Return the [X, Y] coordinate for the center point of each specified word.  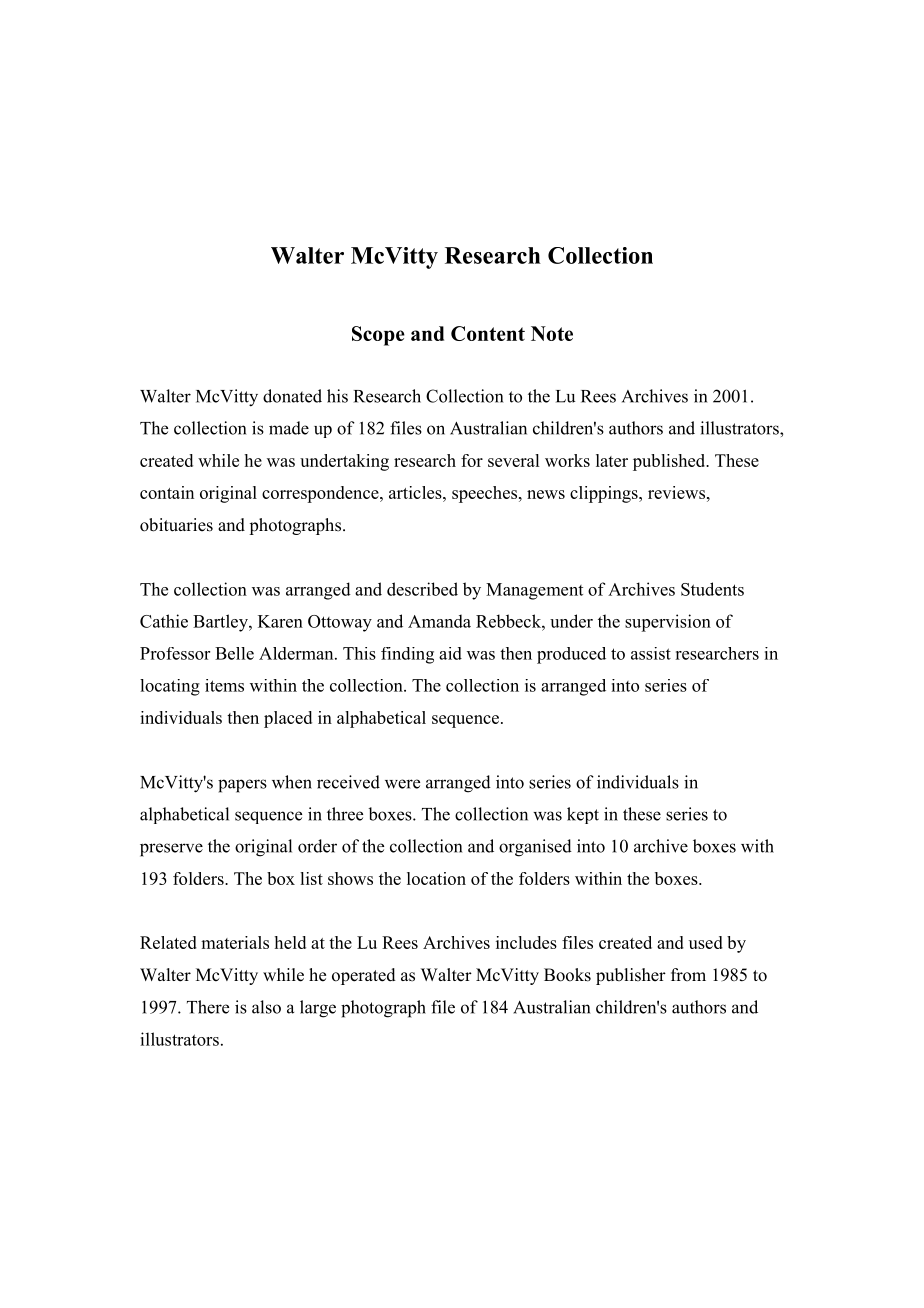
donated [292, 396]
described [422, 589]
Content [488, 333]
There [208, 1007]
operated [364, 976]
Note [552, 333]
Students [712, 589]
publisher [631, 976]
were [402, 784]
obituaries [176, 525]
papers [242, 786]
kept [583, 815]
